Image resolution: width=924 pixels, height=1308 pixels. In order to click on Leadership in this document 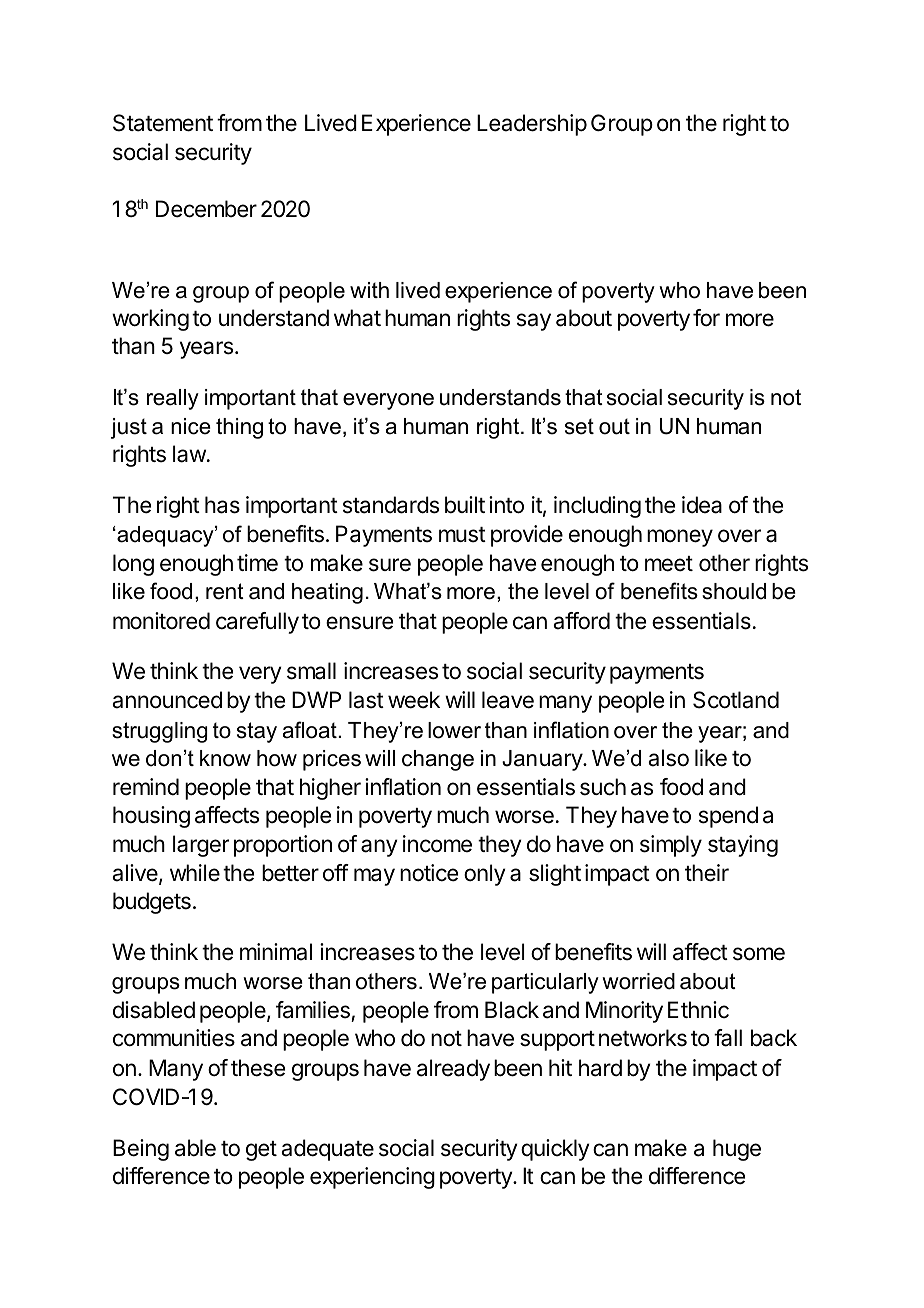, I will do `click(532, 125)`.
